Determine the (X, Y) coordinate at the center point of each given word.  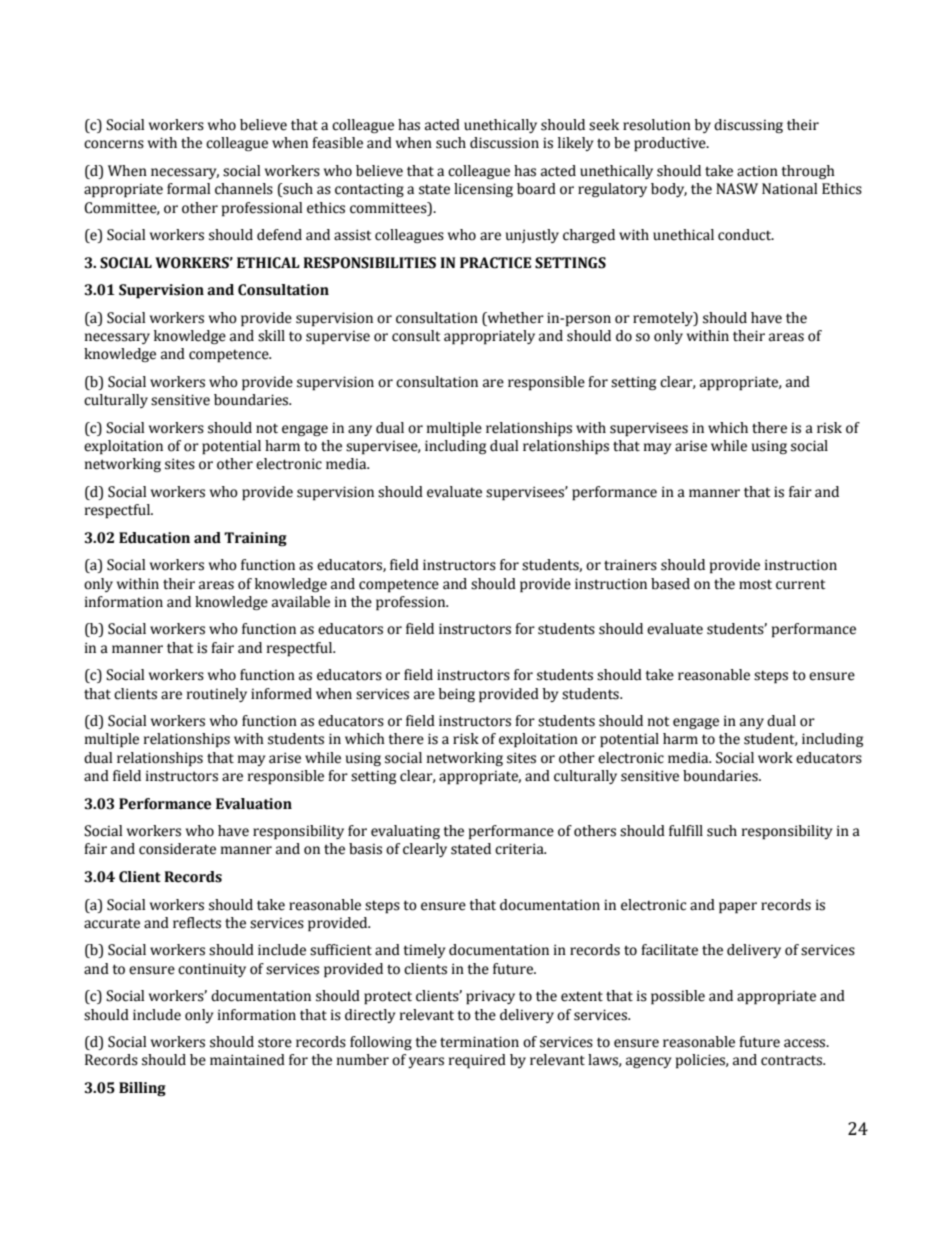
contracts (793, 1060)
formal (188, 189)
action (757, 171)
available (301, 602)
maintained (247, 1060)
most (755, 584)
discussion (504, 143)
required (477, 1061)
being (457, 695)
